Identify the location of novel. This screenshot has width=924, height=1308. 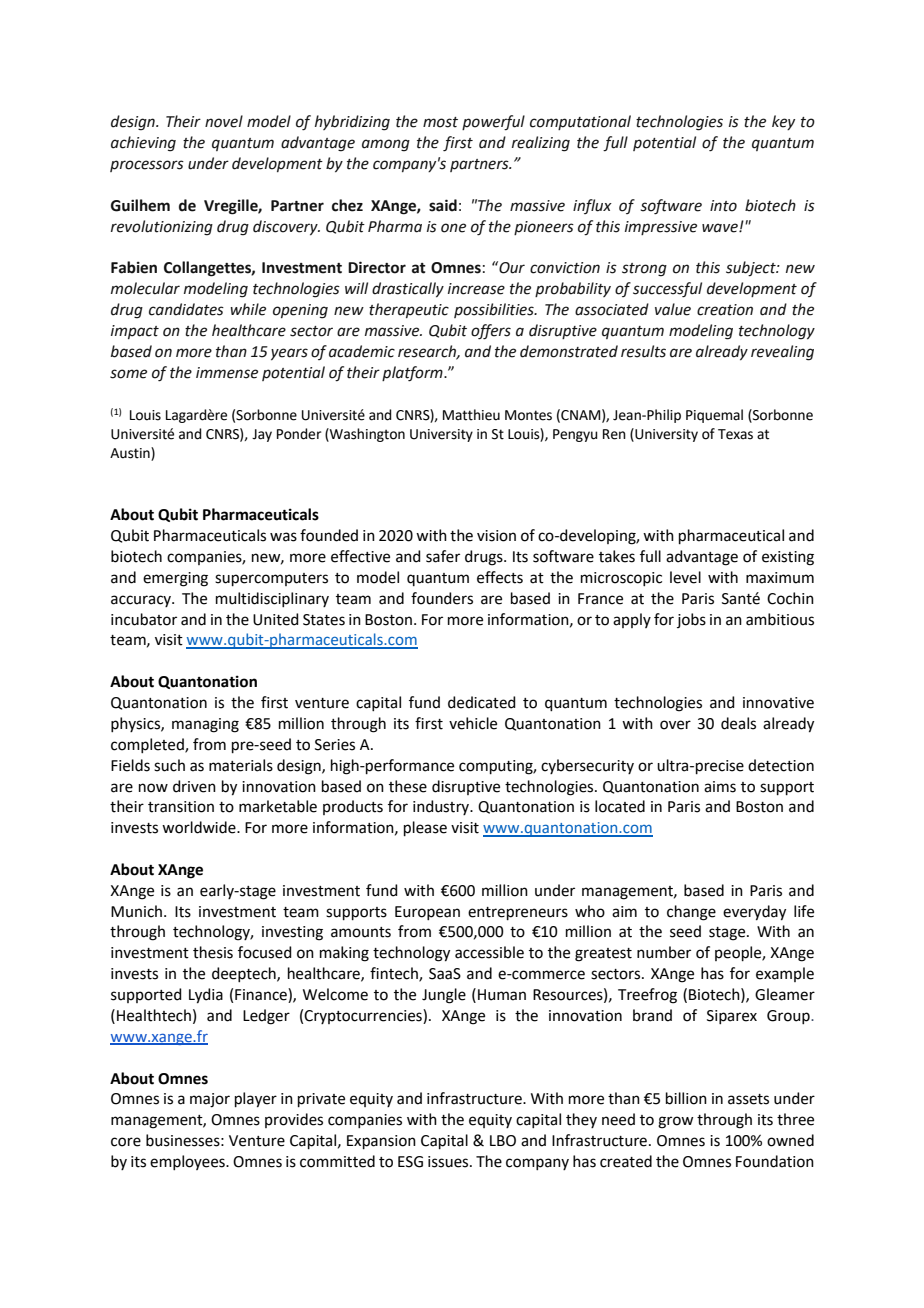
(224, 121).
